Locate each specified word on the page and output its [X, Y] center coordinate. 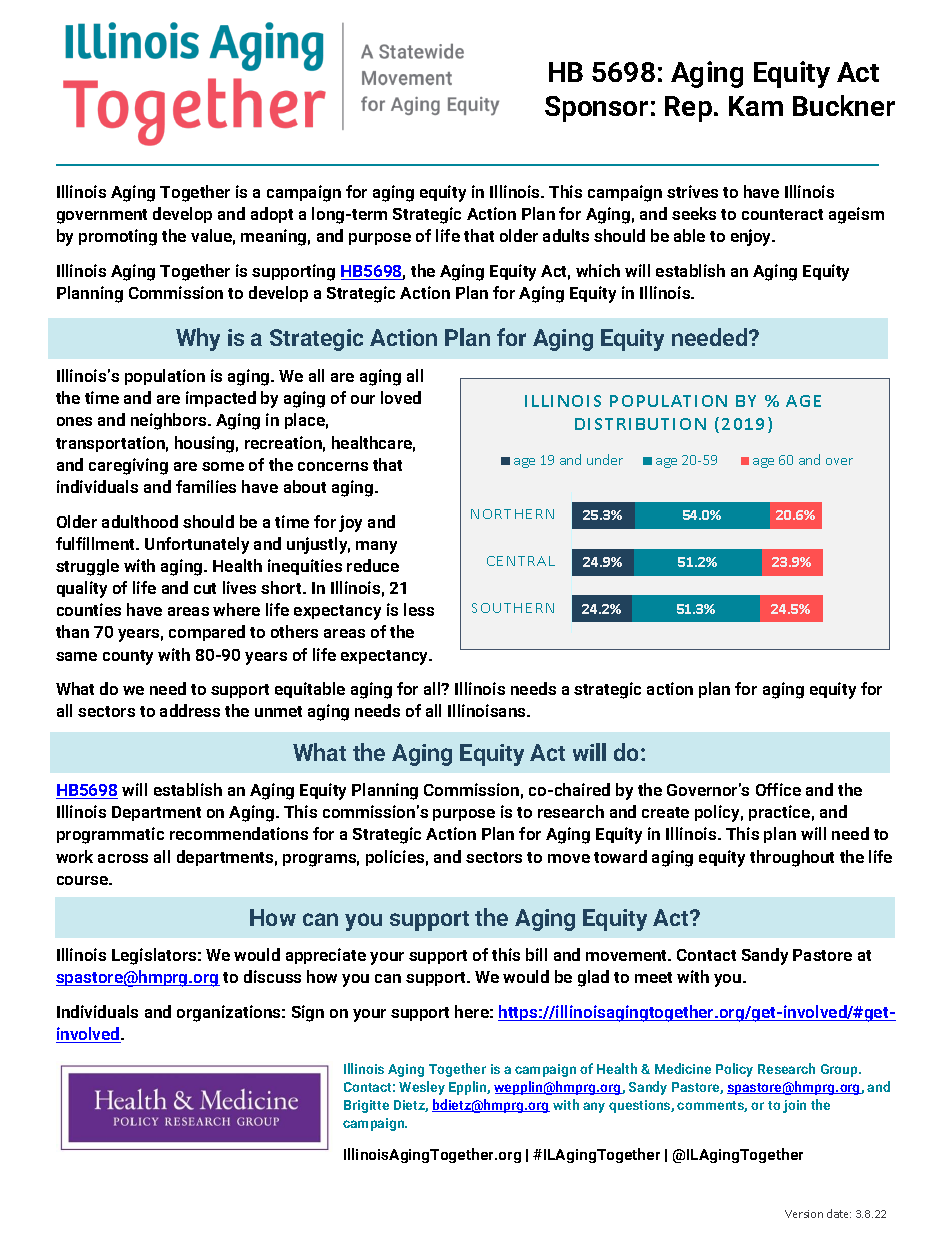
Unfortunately [197, 545]
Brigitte [366, 1106]
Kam [756, 106]
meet [653, 977]
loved [401, 397]
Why [198, 339]
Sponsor [596, 109]
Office [778, 789]
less [419, 609]
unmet [278, 711]
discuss [272, 976]
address [190, 710]
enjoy [752, 237]
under [605, 459]
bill [536, 954]
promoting [118, 237]
